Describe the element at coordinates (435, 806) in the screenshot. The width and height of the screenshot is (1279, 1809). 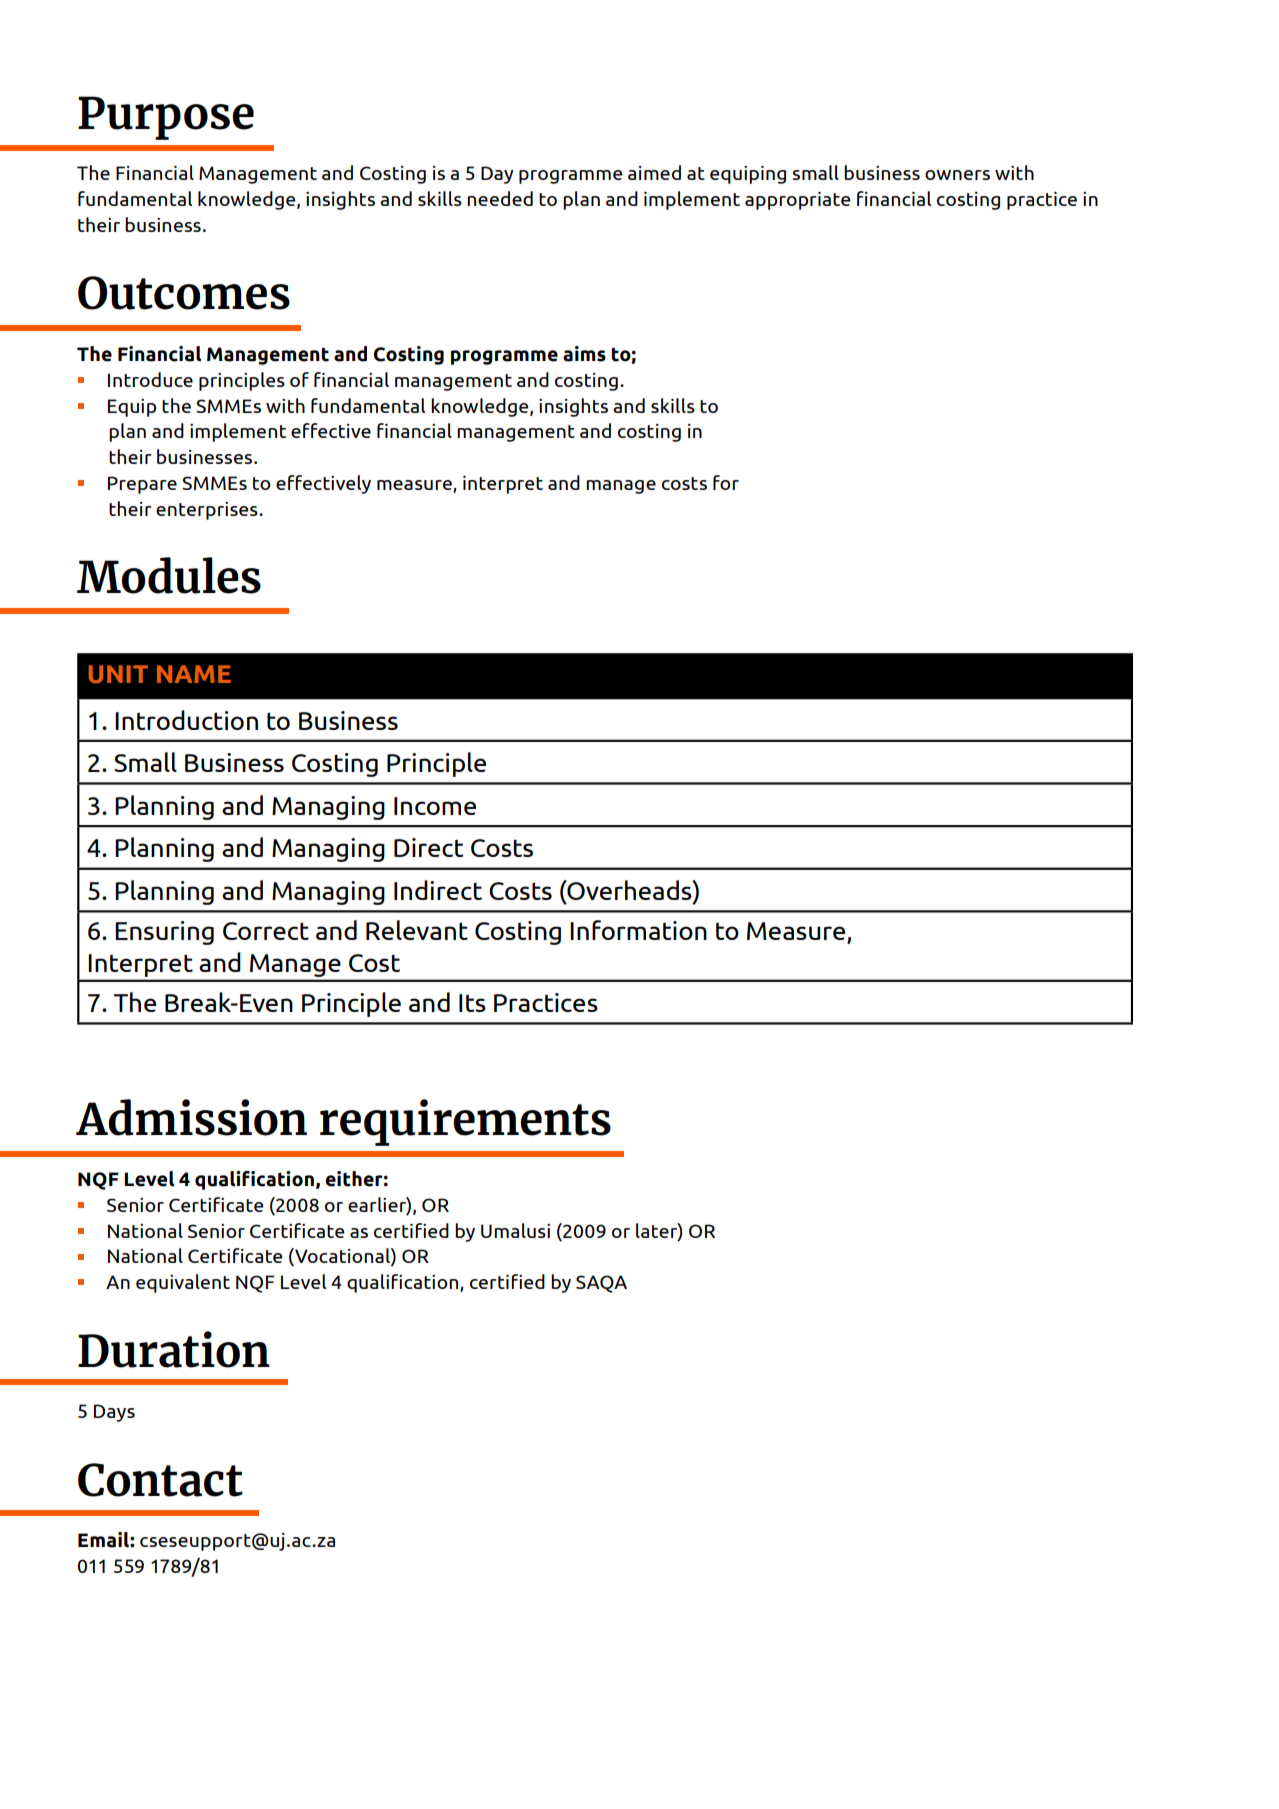
I see `Income` at that location.
